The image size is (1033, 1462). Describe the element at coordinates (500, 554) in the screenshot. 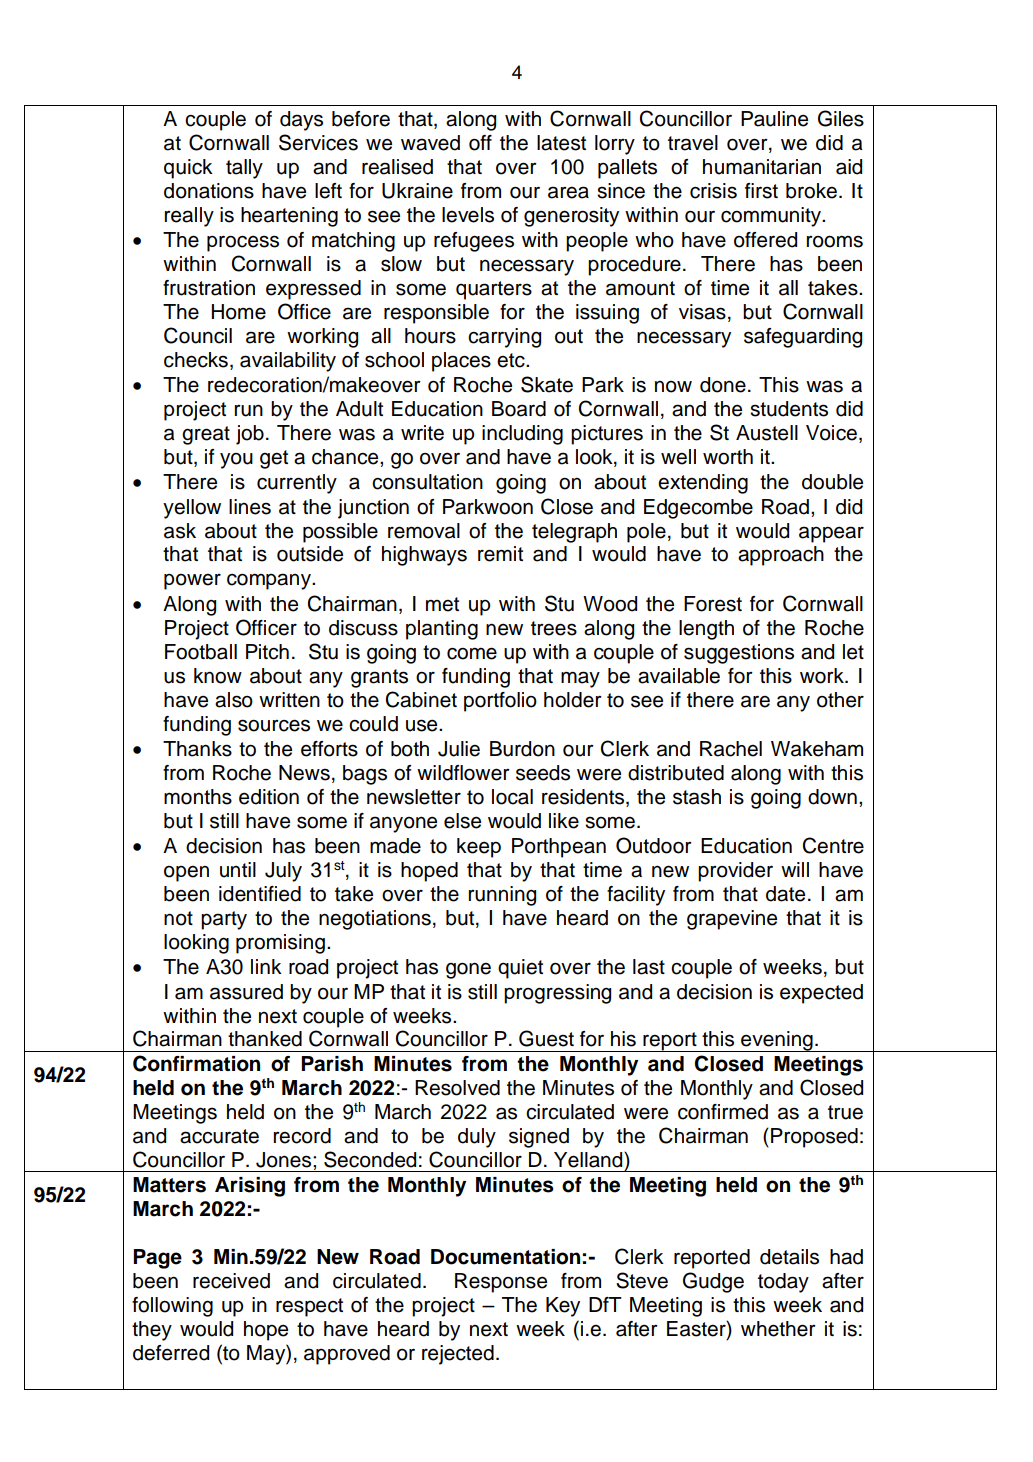

I see `remit` at that location.
